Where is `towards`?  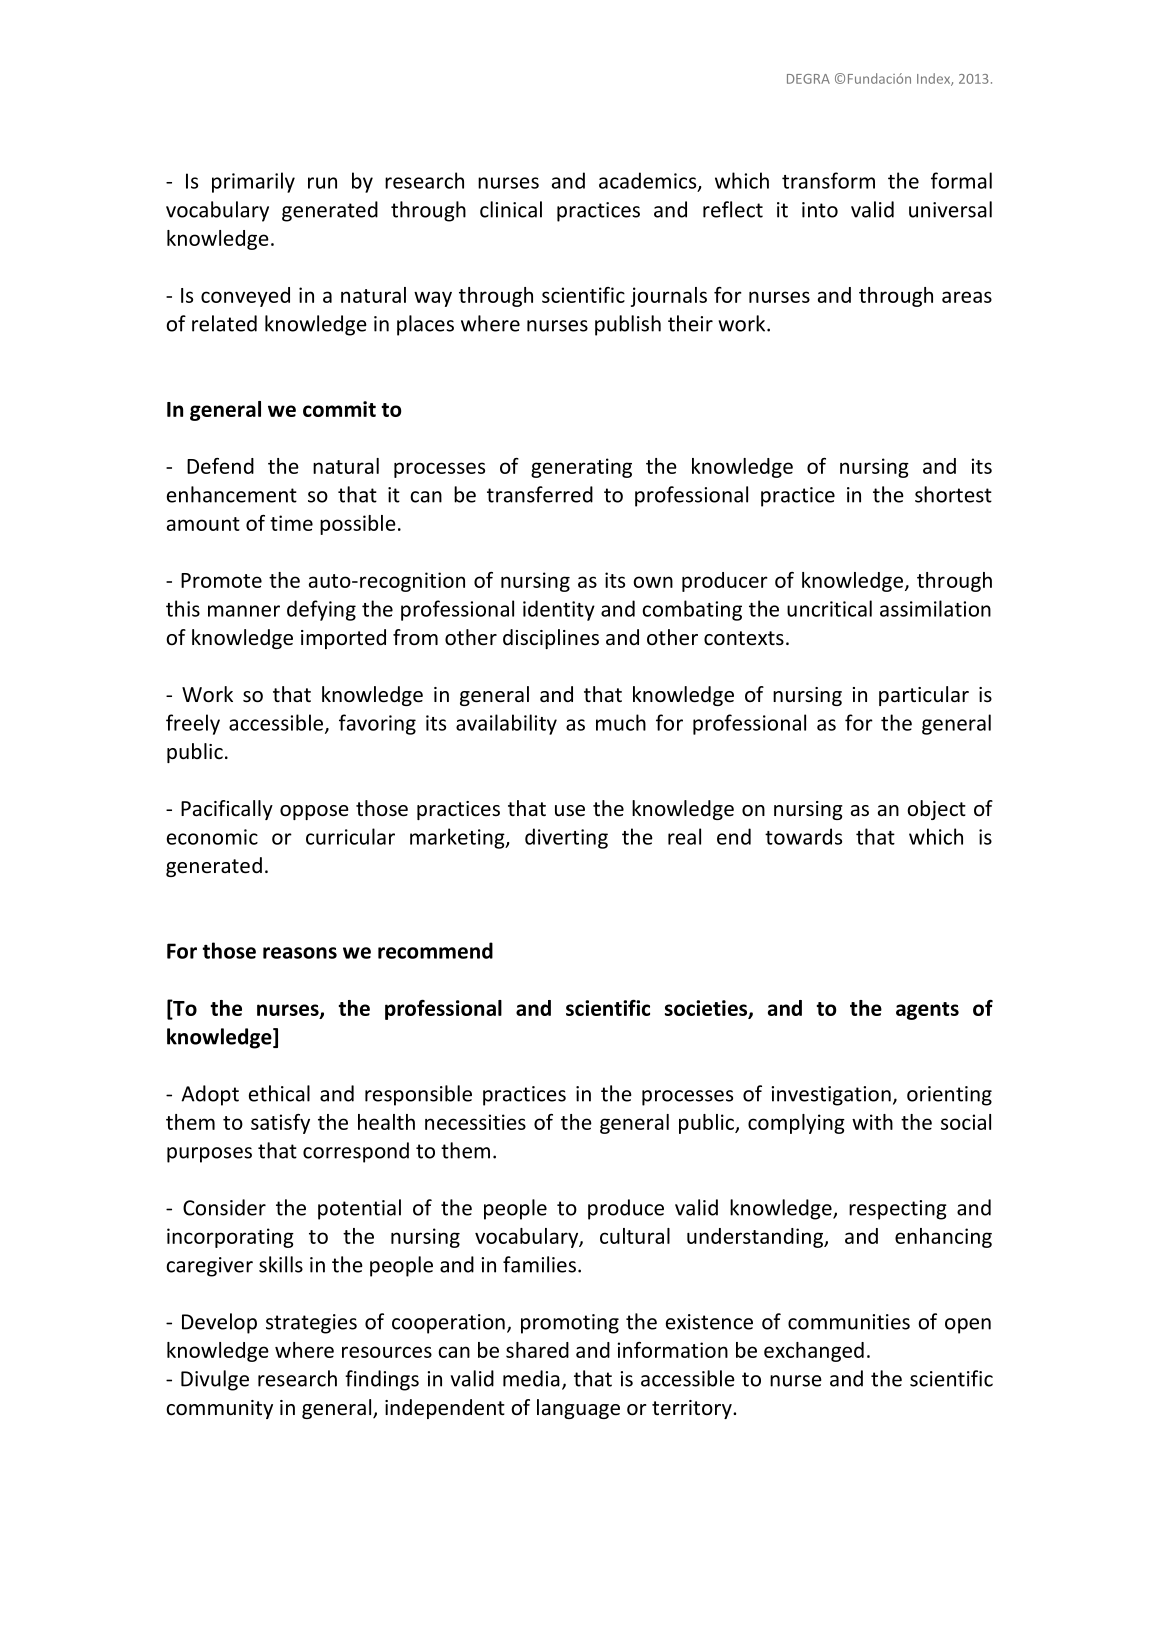 towards is located at coordinates (803, 836).
